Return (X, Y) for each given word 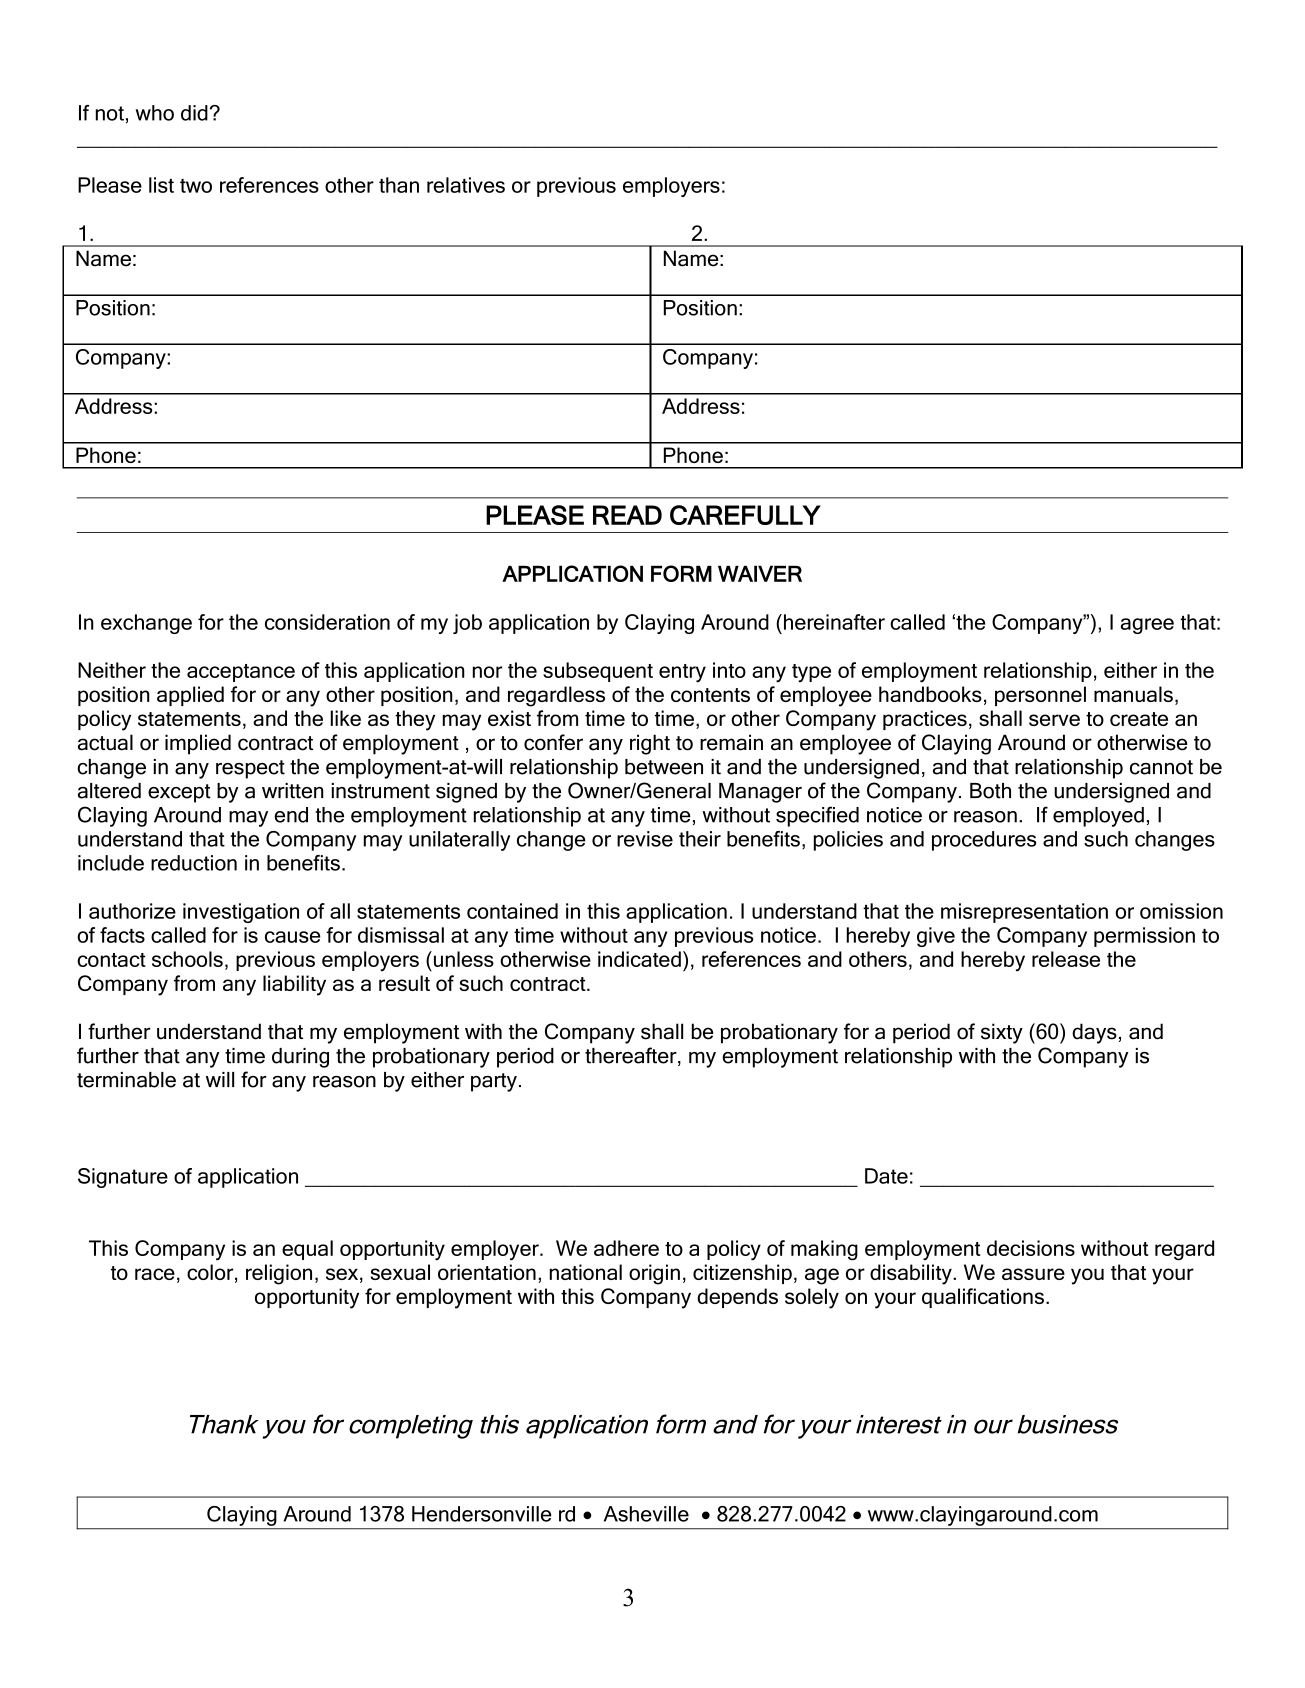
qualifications (983, 1298)
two (196, 186)
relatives (466, 185)
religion (279, 1274)
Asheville (646, 1514)
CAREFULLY (745, 515)
